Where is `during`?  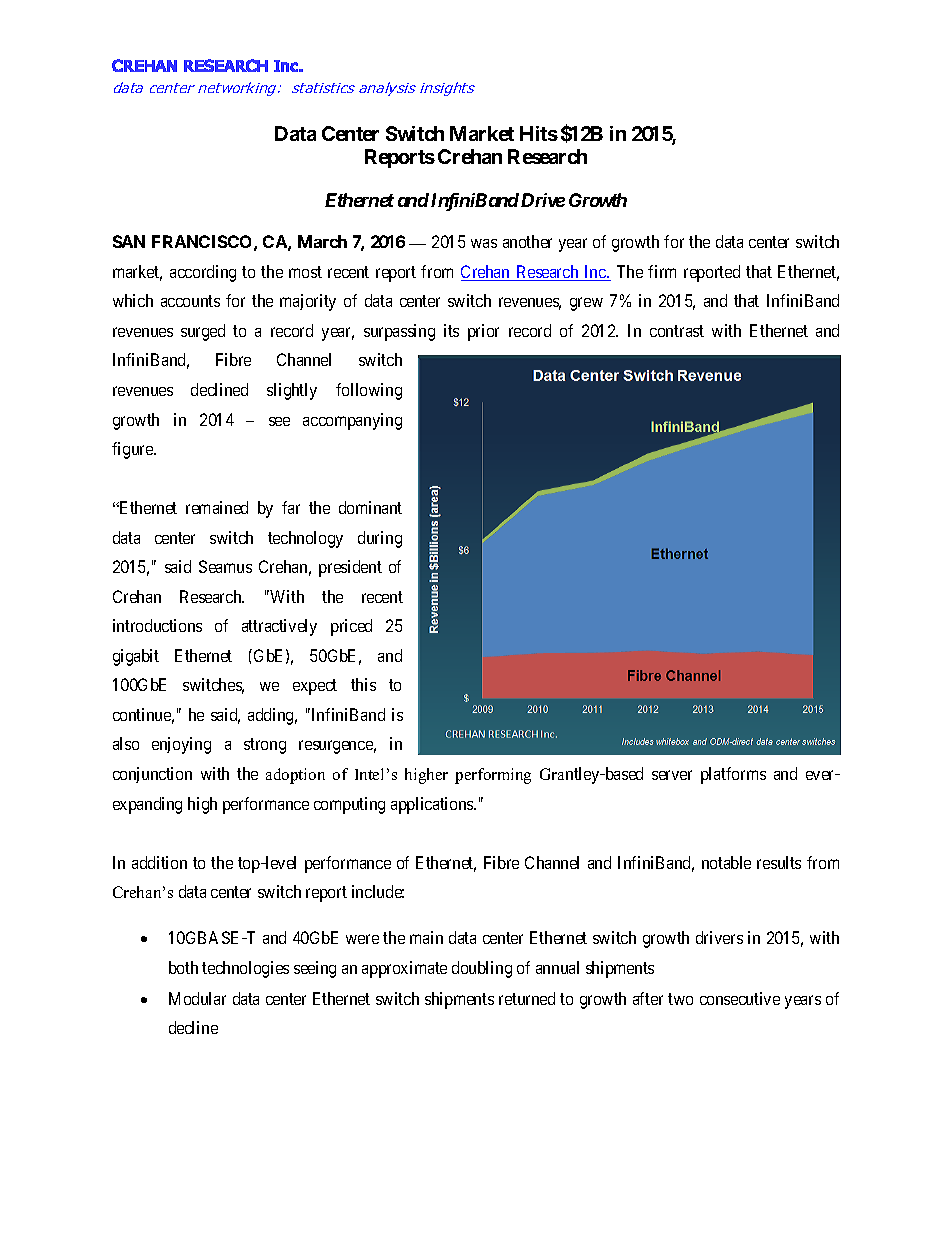 during is located at coordinates (380, 539).
